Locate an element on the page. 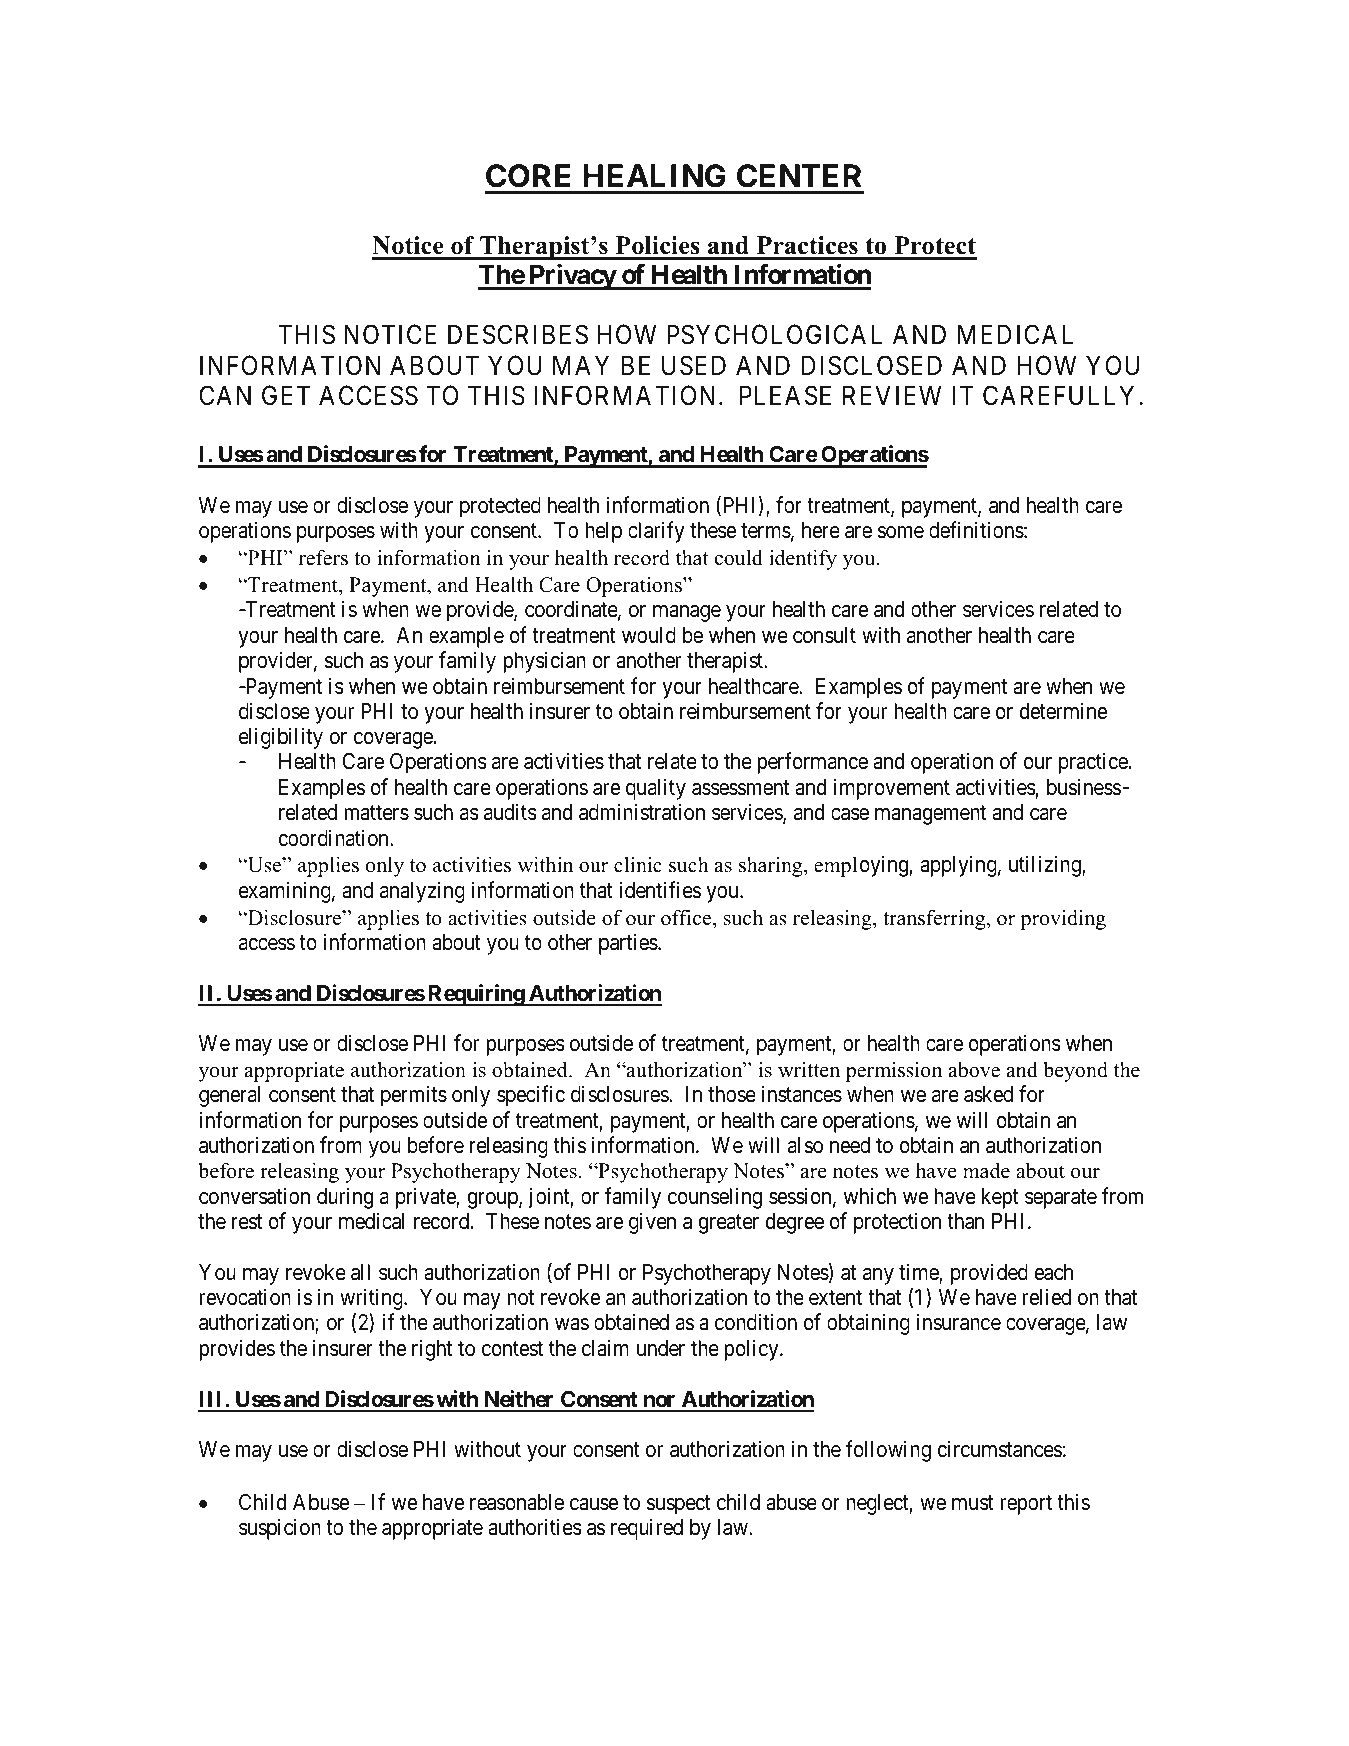  CORE is located at coordinates (528, 176).
